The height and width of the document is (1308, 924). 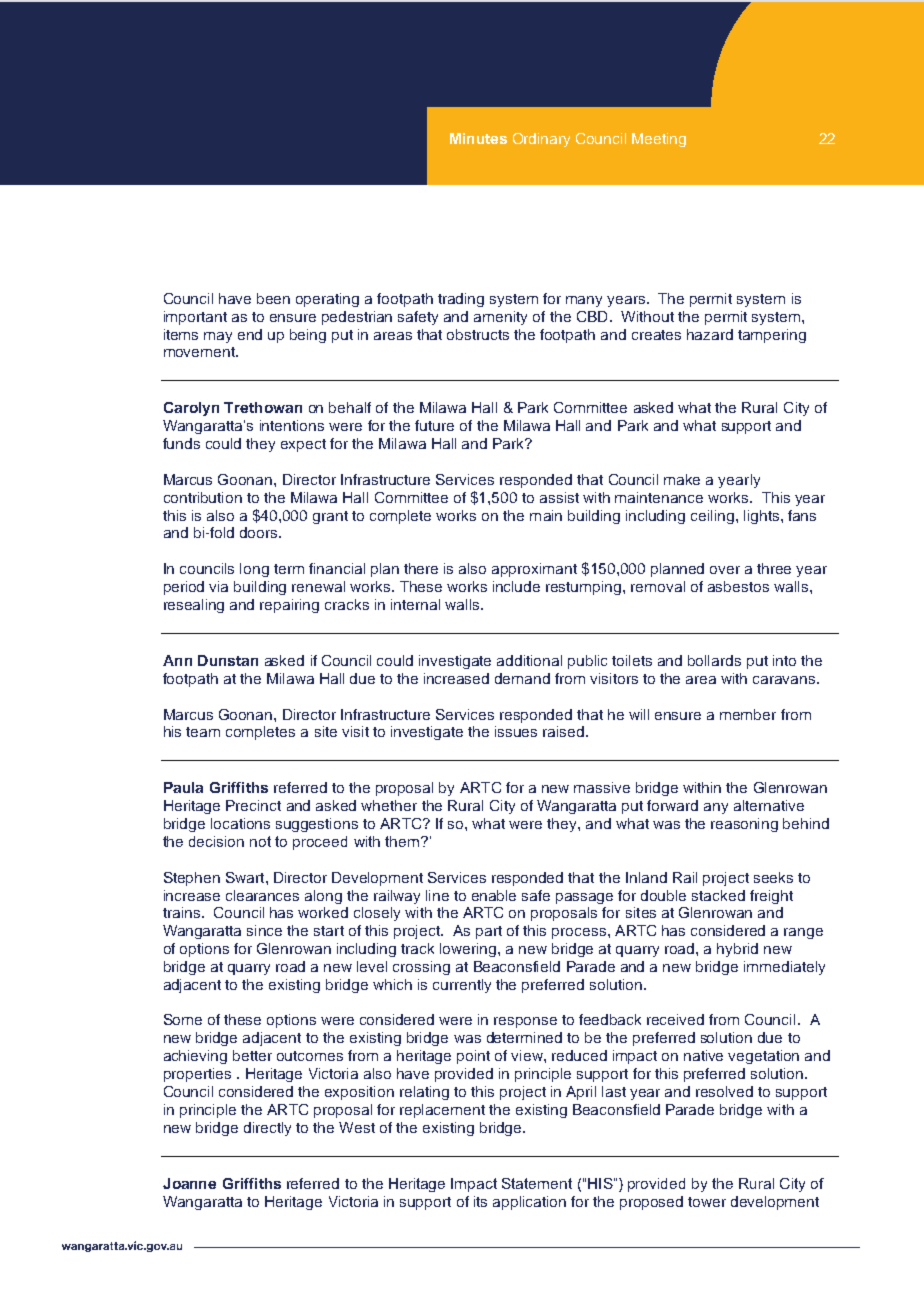 What do you see at coordinates (522, 678) in the document?
I see `demand` at bounding box center [522, 678].
